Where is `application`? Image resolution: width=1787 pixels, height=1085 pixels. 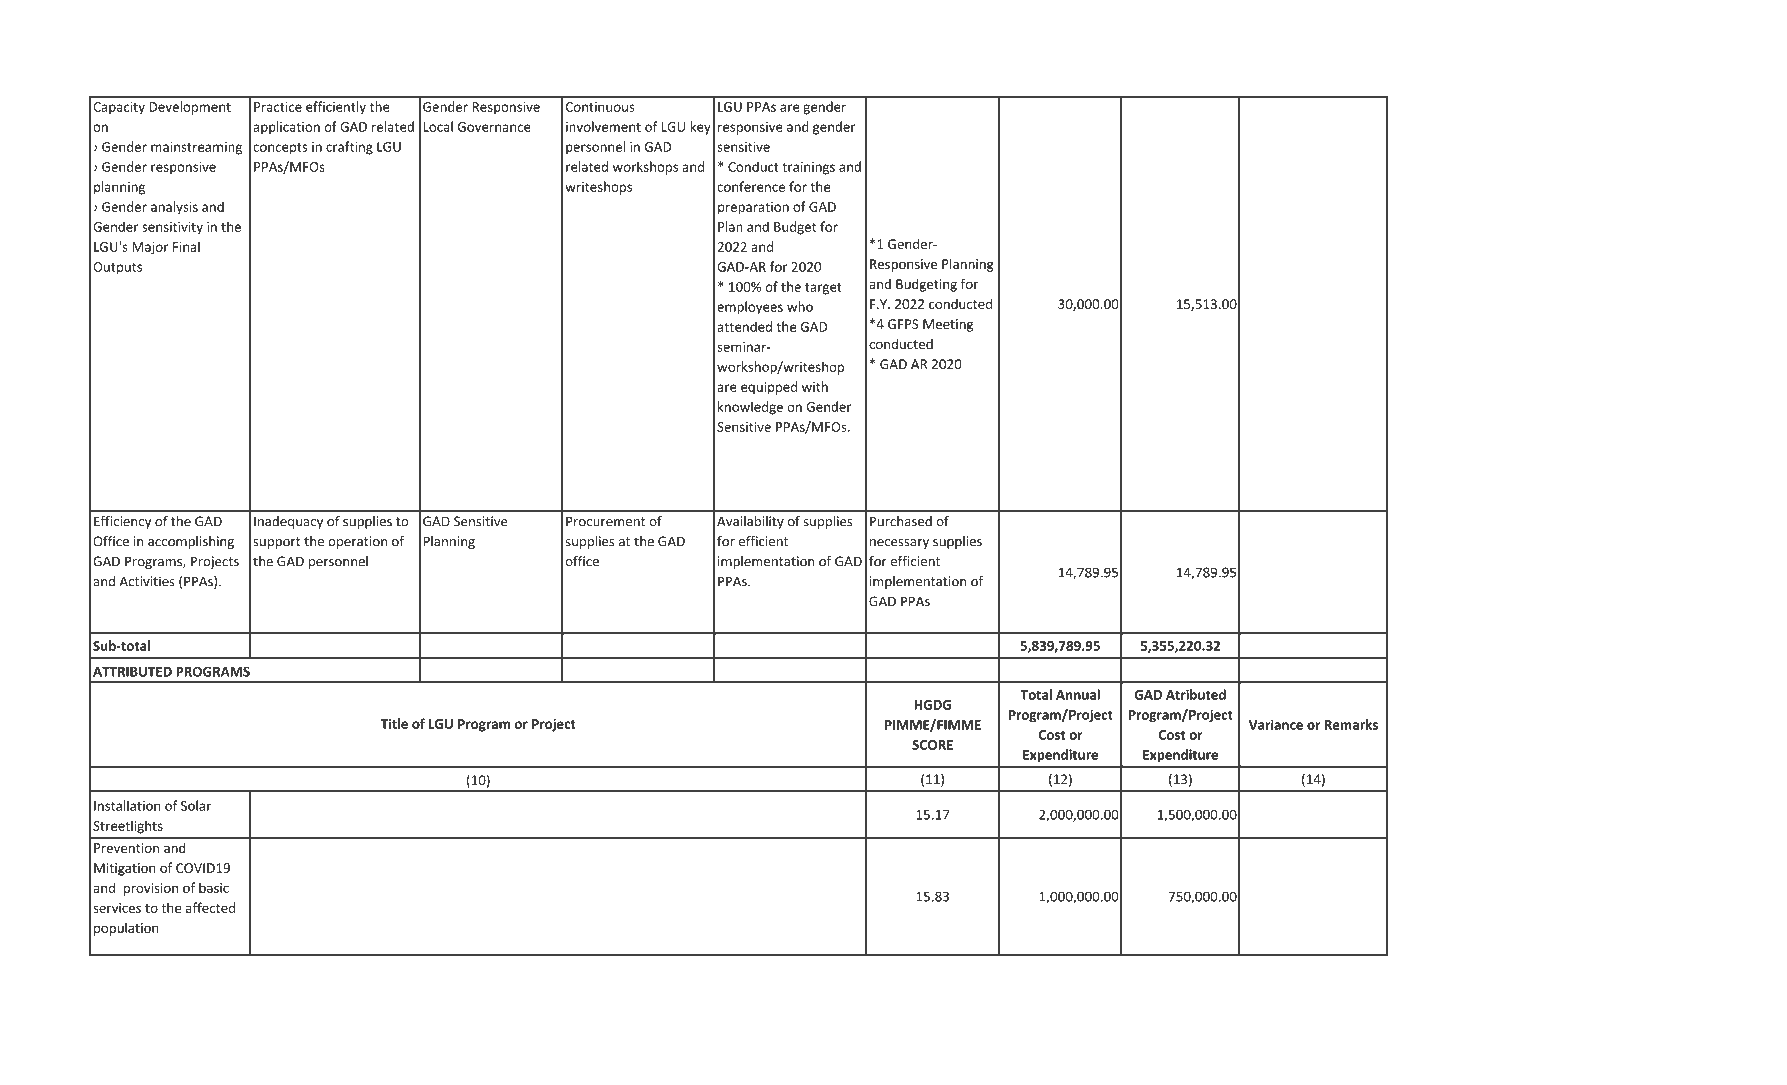
application is located at coordinates (286, 128).
